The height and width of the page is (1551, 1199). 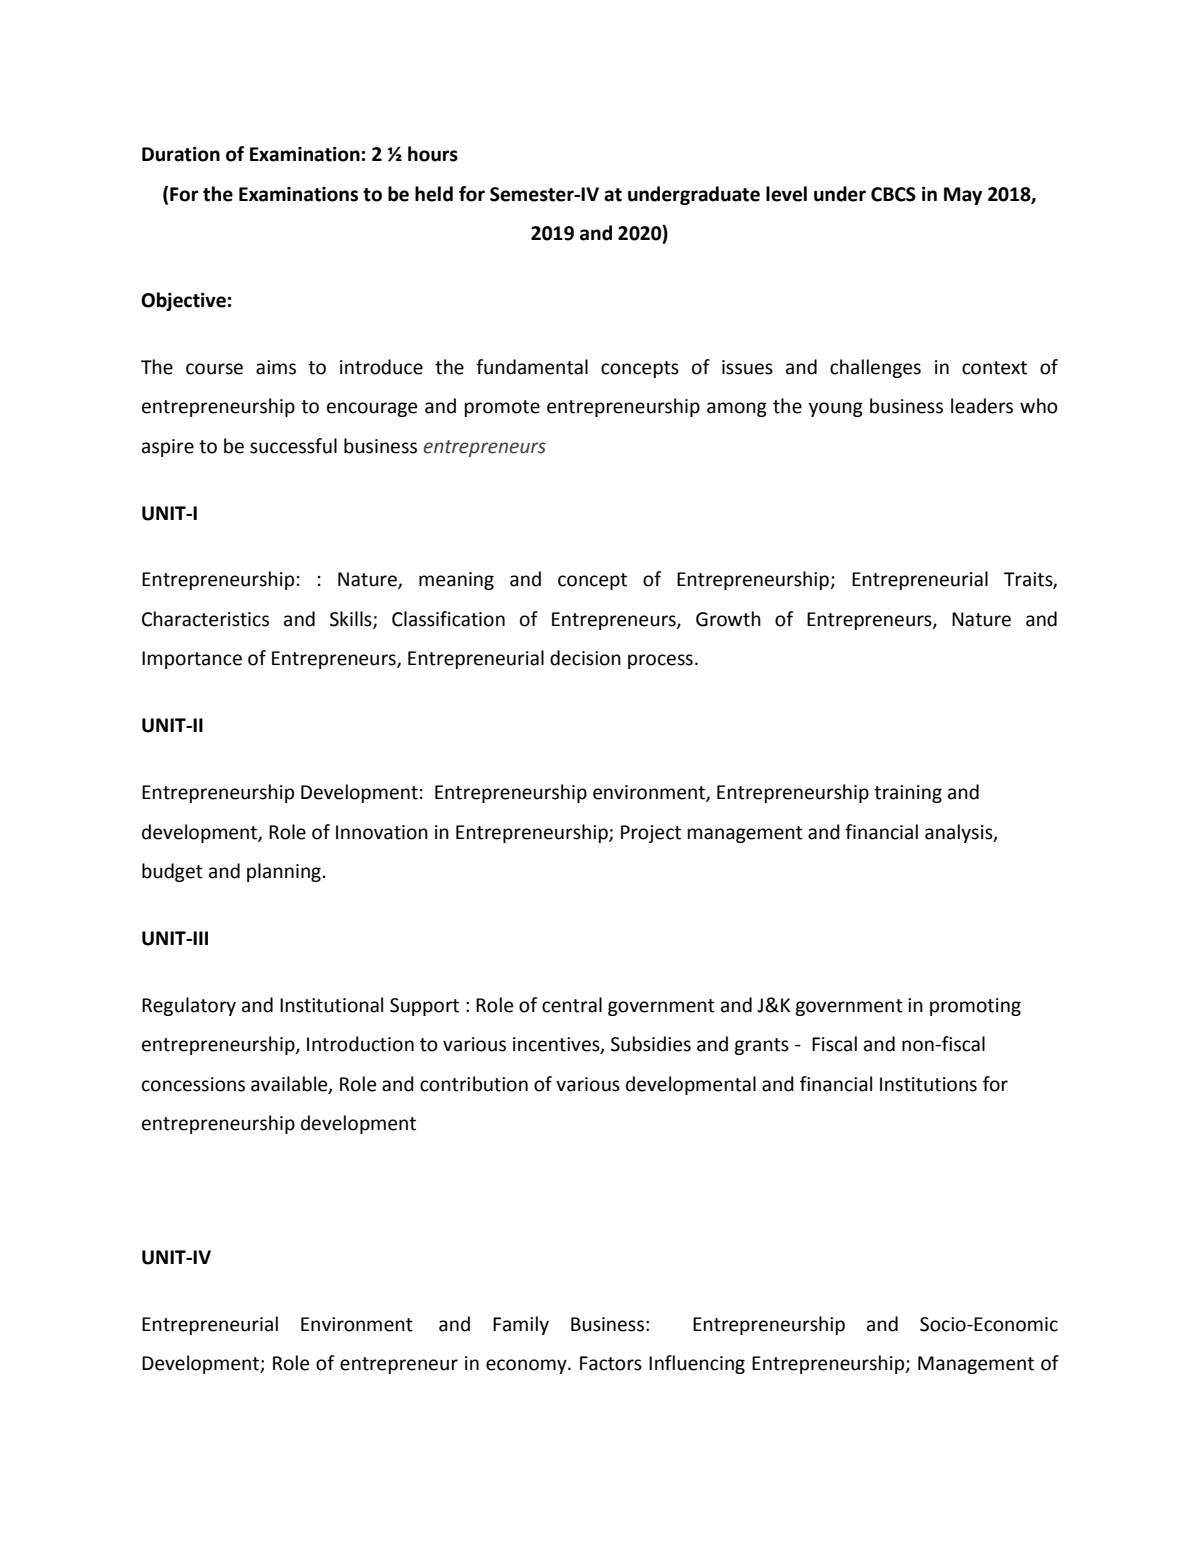 What do you see at coordinates (434, 194) in the page?
I see `held` at bounding box center [434, 194].
